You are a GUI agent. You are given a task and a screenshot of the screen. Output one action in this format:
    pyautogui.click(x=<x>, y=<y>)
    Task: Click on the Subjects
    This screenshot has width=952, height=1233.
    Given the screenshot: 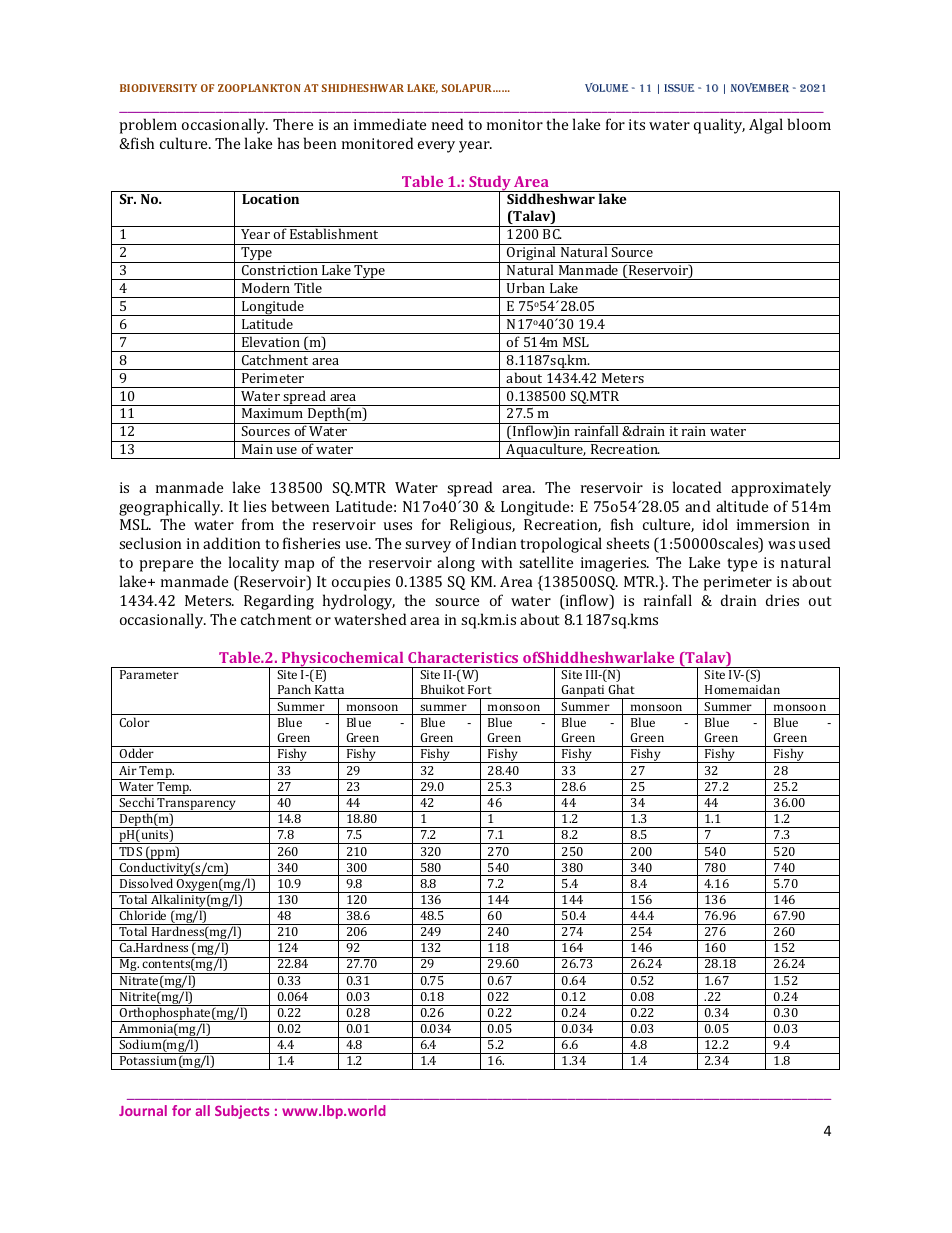 What is the action you would take?
    pyautogui.click(x=242, y=1112)
